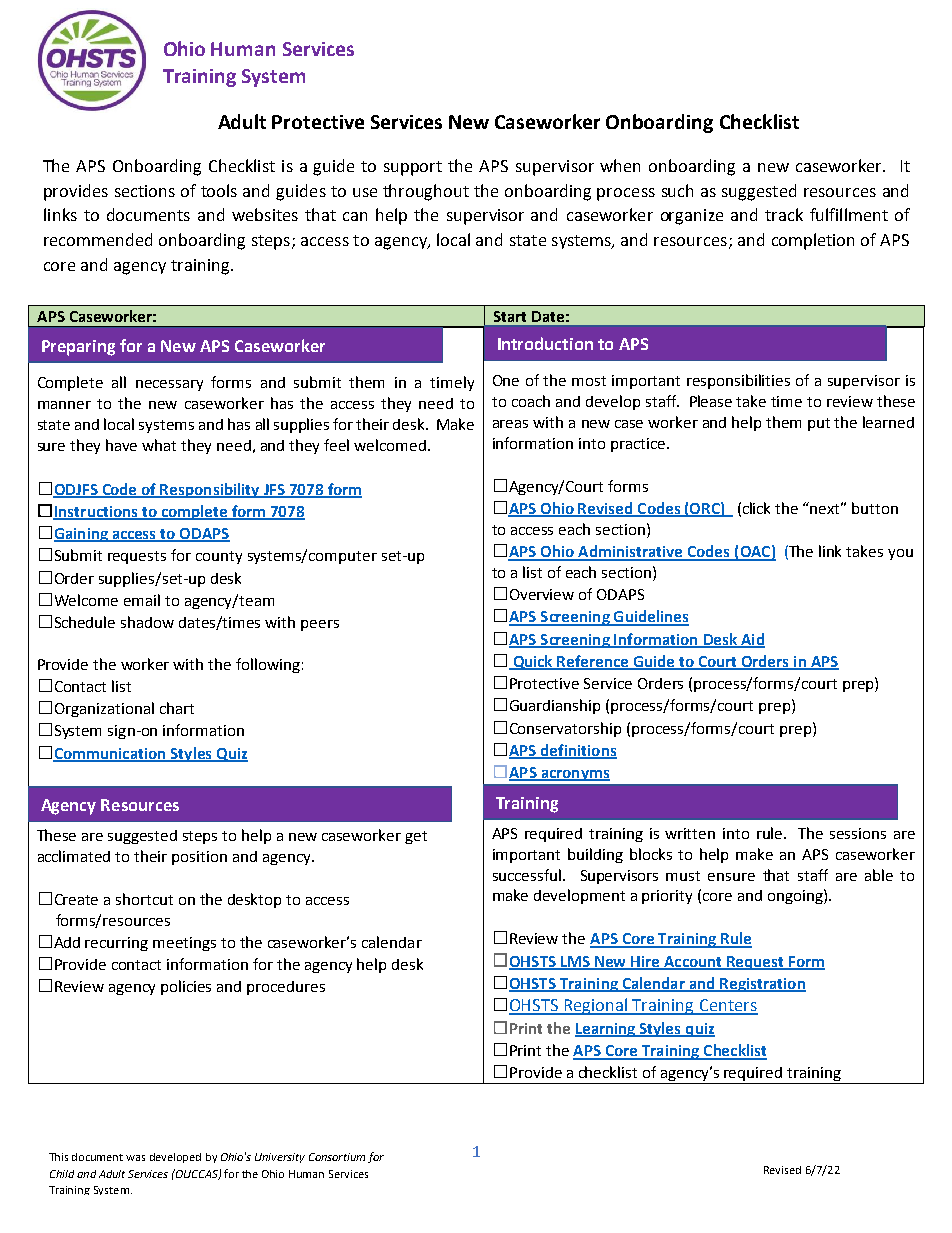 The width and height of the image is (952, 1233). What do you see at coordinates (219, 190) in the image?
I see `tools` at bounding box center [219, 190].
